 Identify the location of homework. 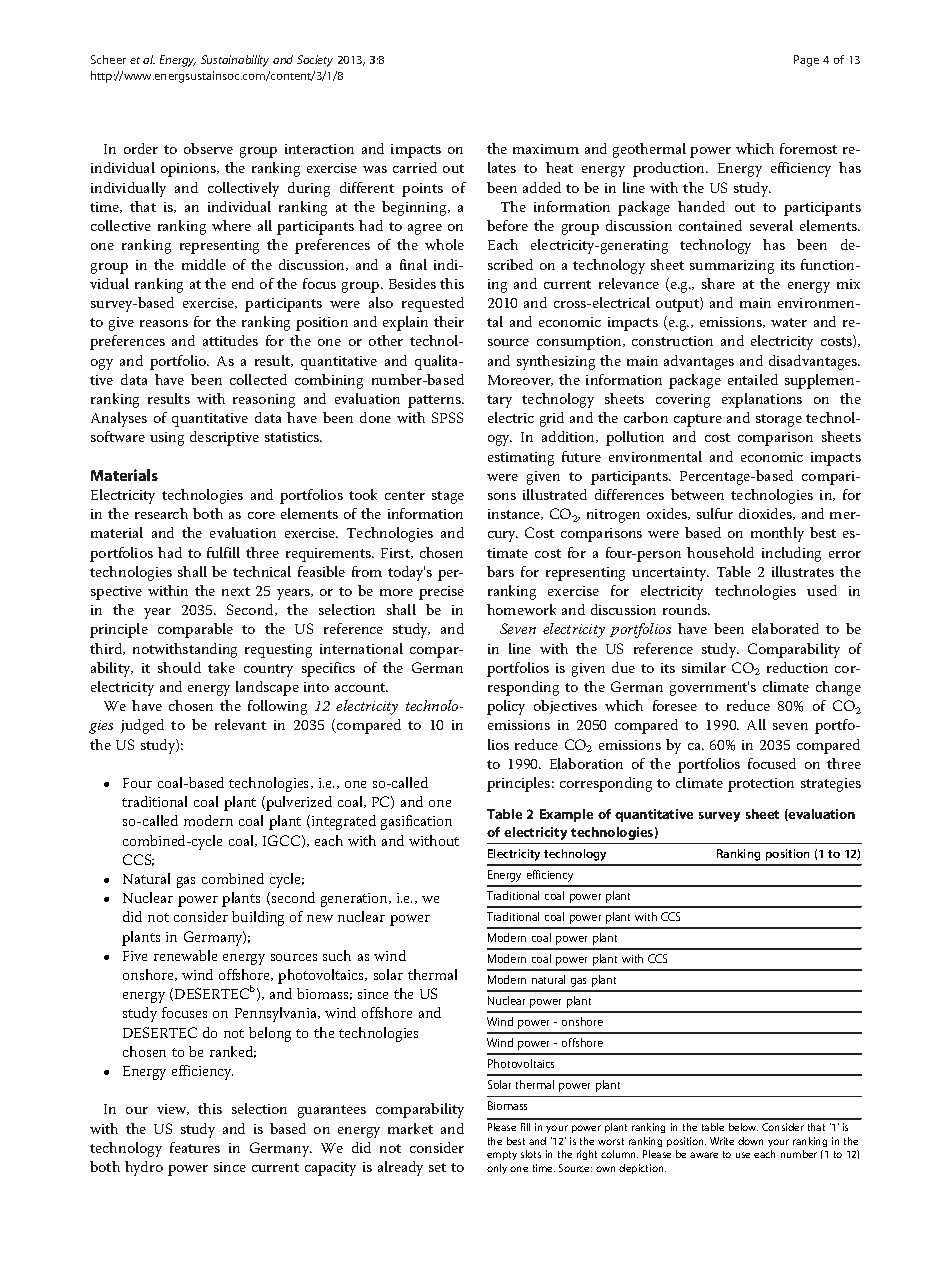
(521, 609).
